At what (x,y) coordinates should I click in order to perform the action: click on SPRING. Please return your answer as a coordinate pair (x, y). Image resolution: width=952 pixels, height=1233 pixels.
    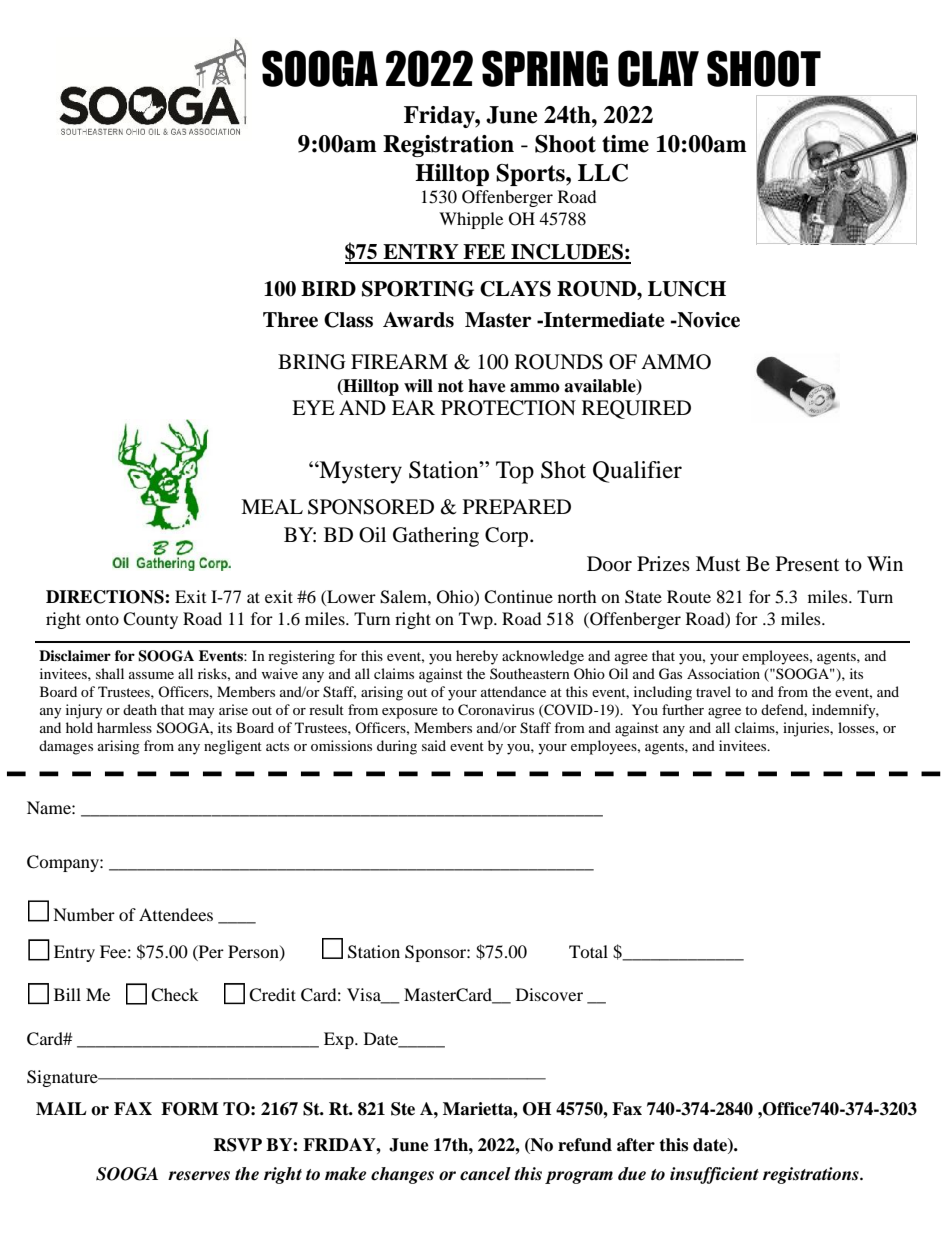
    Looking at the image, I should click on (545, 68).
